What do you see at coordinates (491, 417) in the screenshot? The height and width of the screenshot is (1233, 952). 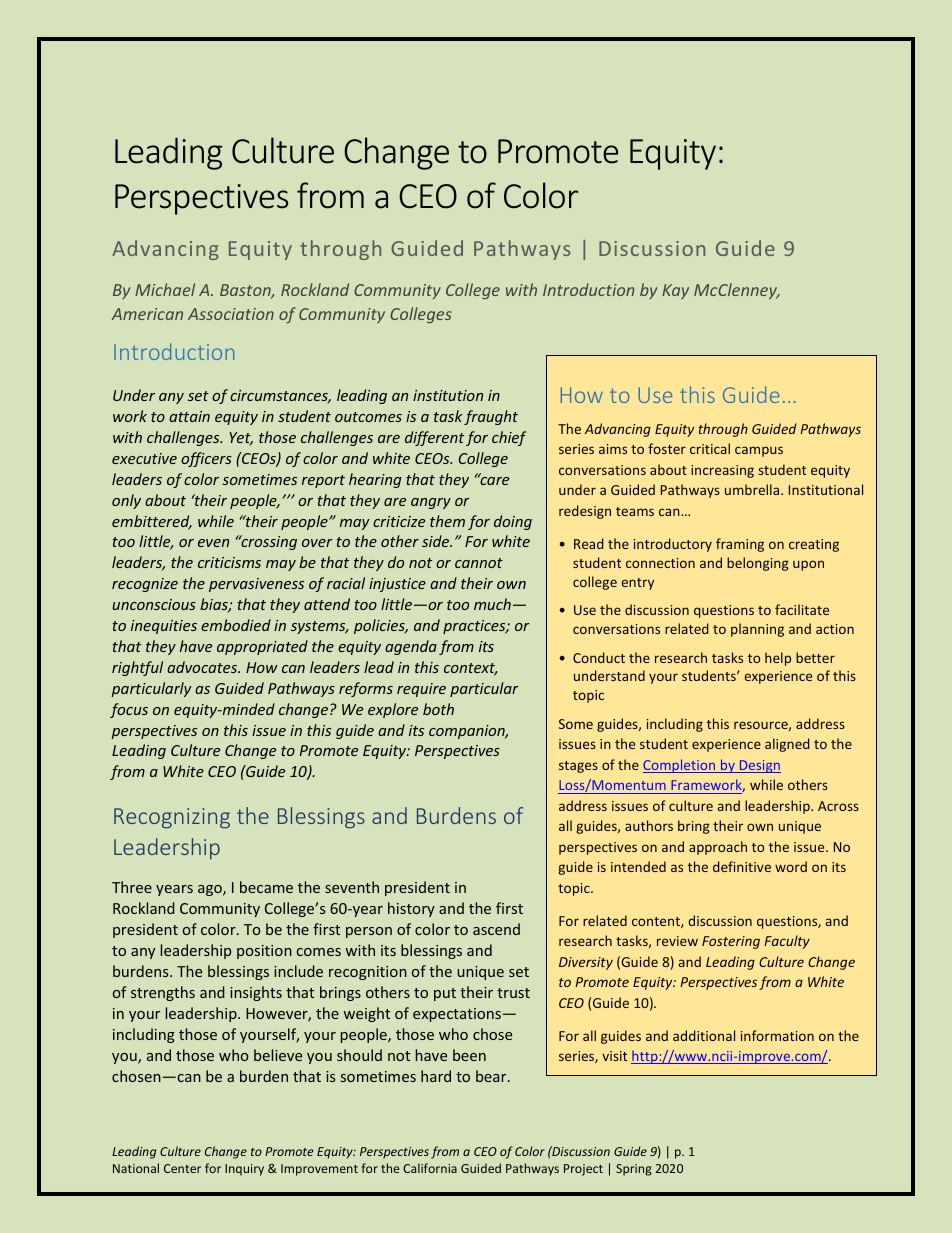 I see `fraught` at bounding box center [491, 417].
